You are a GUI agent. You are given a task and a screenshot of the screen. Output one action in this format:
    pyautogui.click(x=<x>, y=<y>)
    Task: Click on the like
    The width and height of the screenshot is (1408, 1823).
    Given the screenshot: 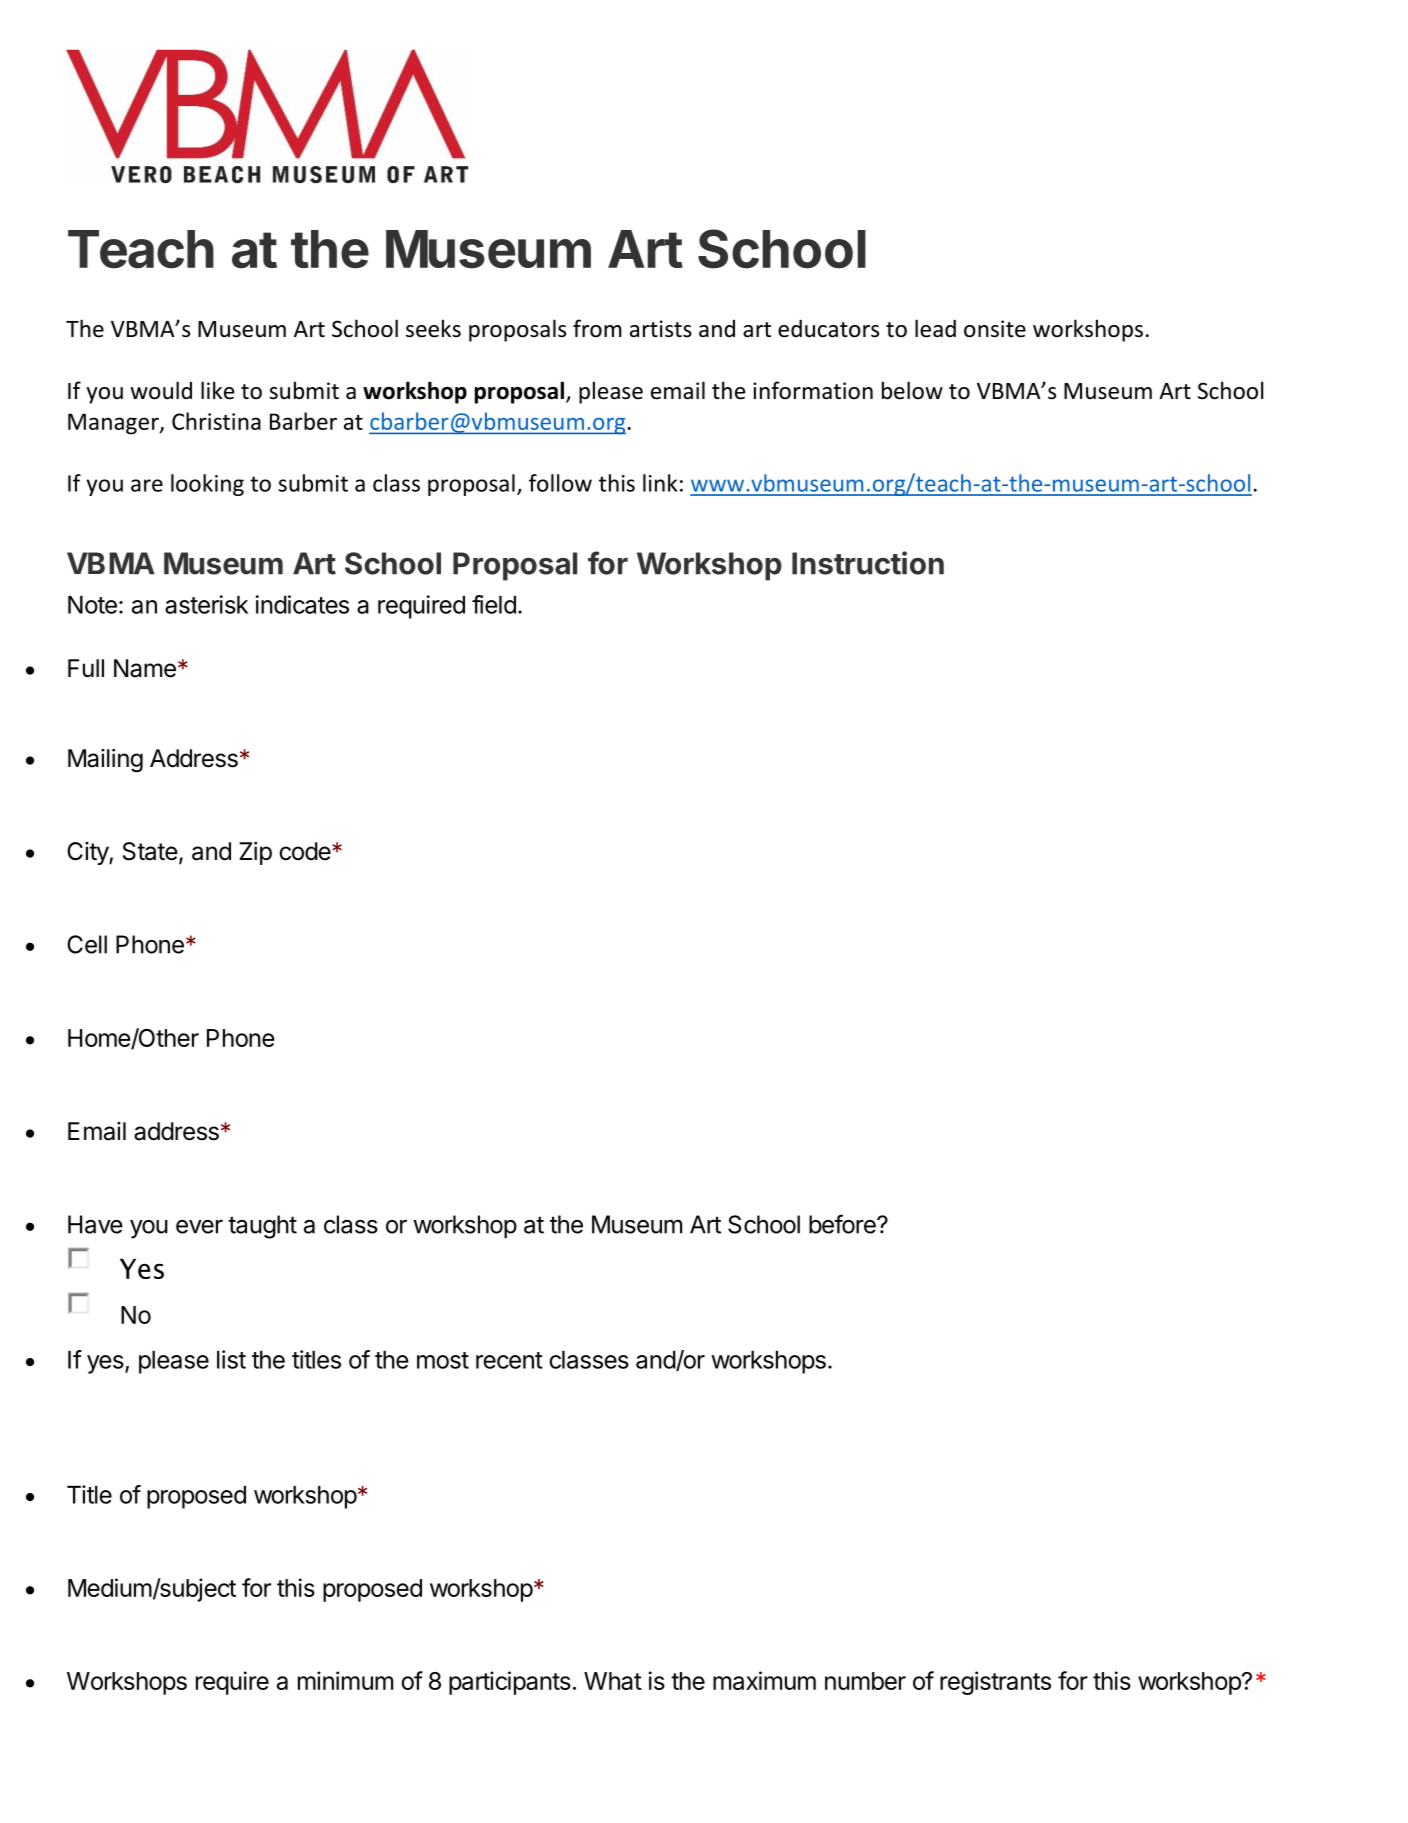 What is the action you would take?
    pyautogui.click(x=217, y=390)
